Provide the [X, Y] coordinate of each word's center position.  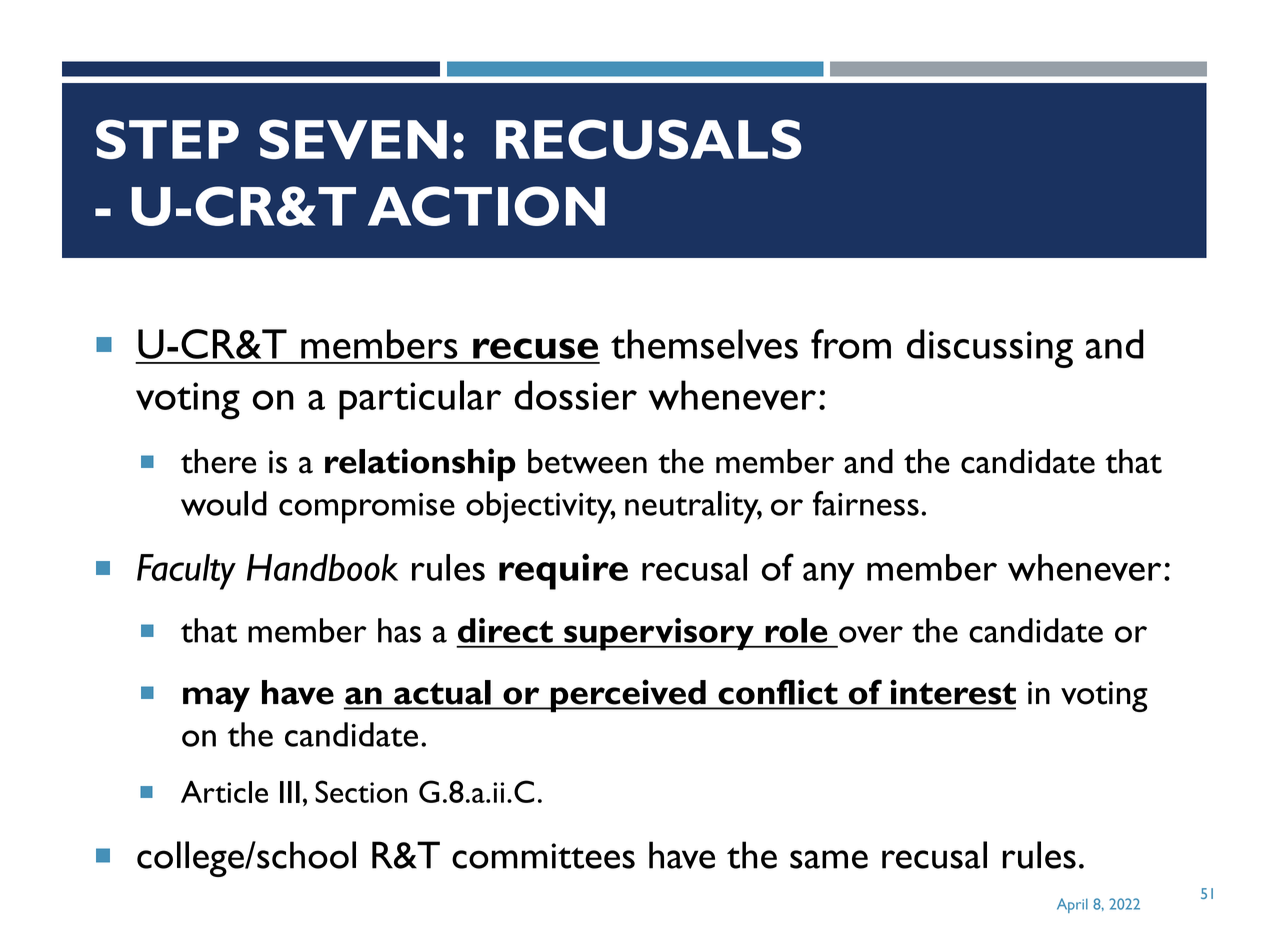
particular [420, 400]
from [851, 344]
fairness [866, 503]
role [796, 630]
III [290, 792]
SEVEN [353, 139]
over [871, 634]
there [218, 461]
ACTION [486, 206]
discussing [990, 348]
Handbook [322, 567]
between [587, 461]
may [216, 699]
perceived [628, 696]
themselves [704, 344]
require [563, 571]
